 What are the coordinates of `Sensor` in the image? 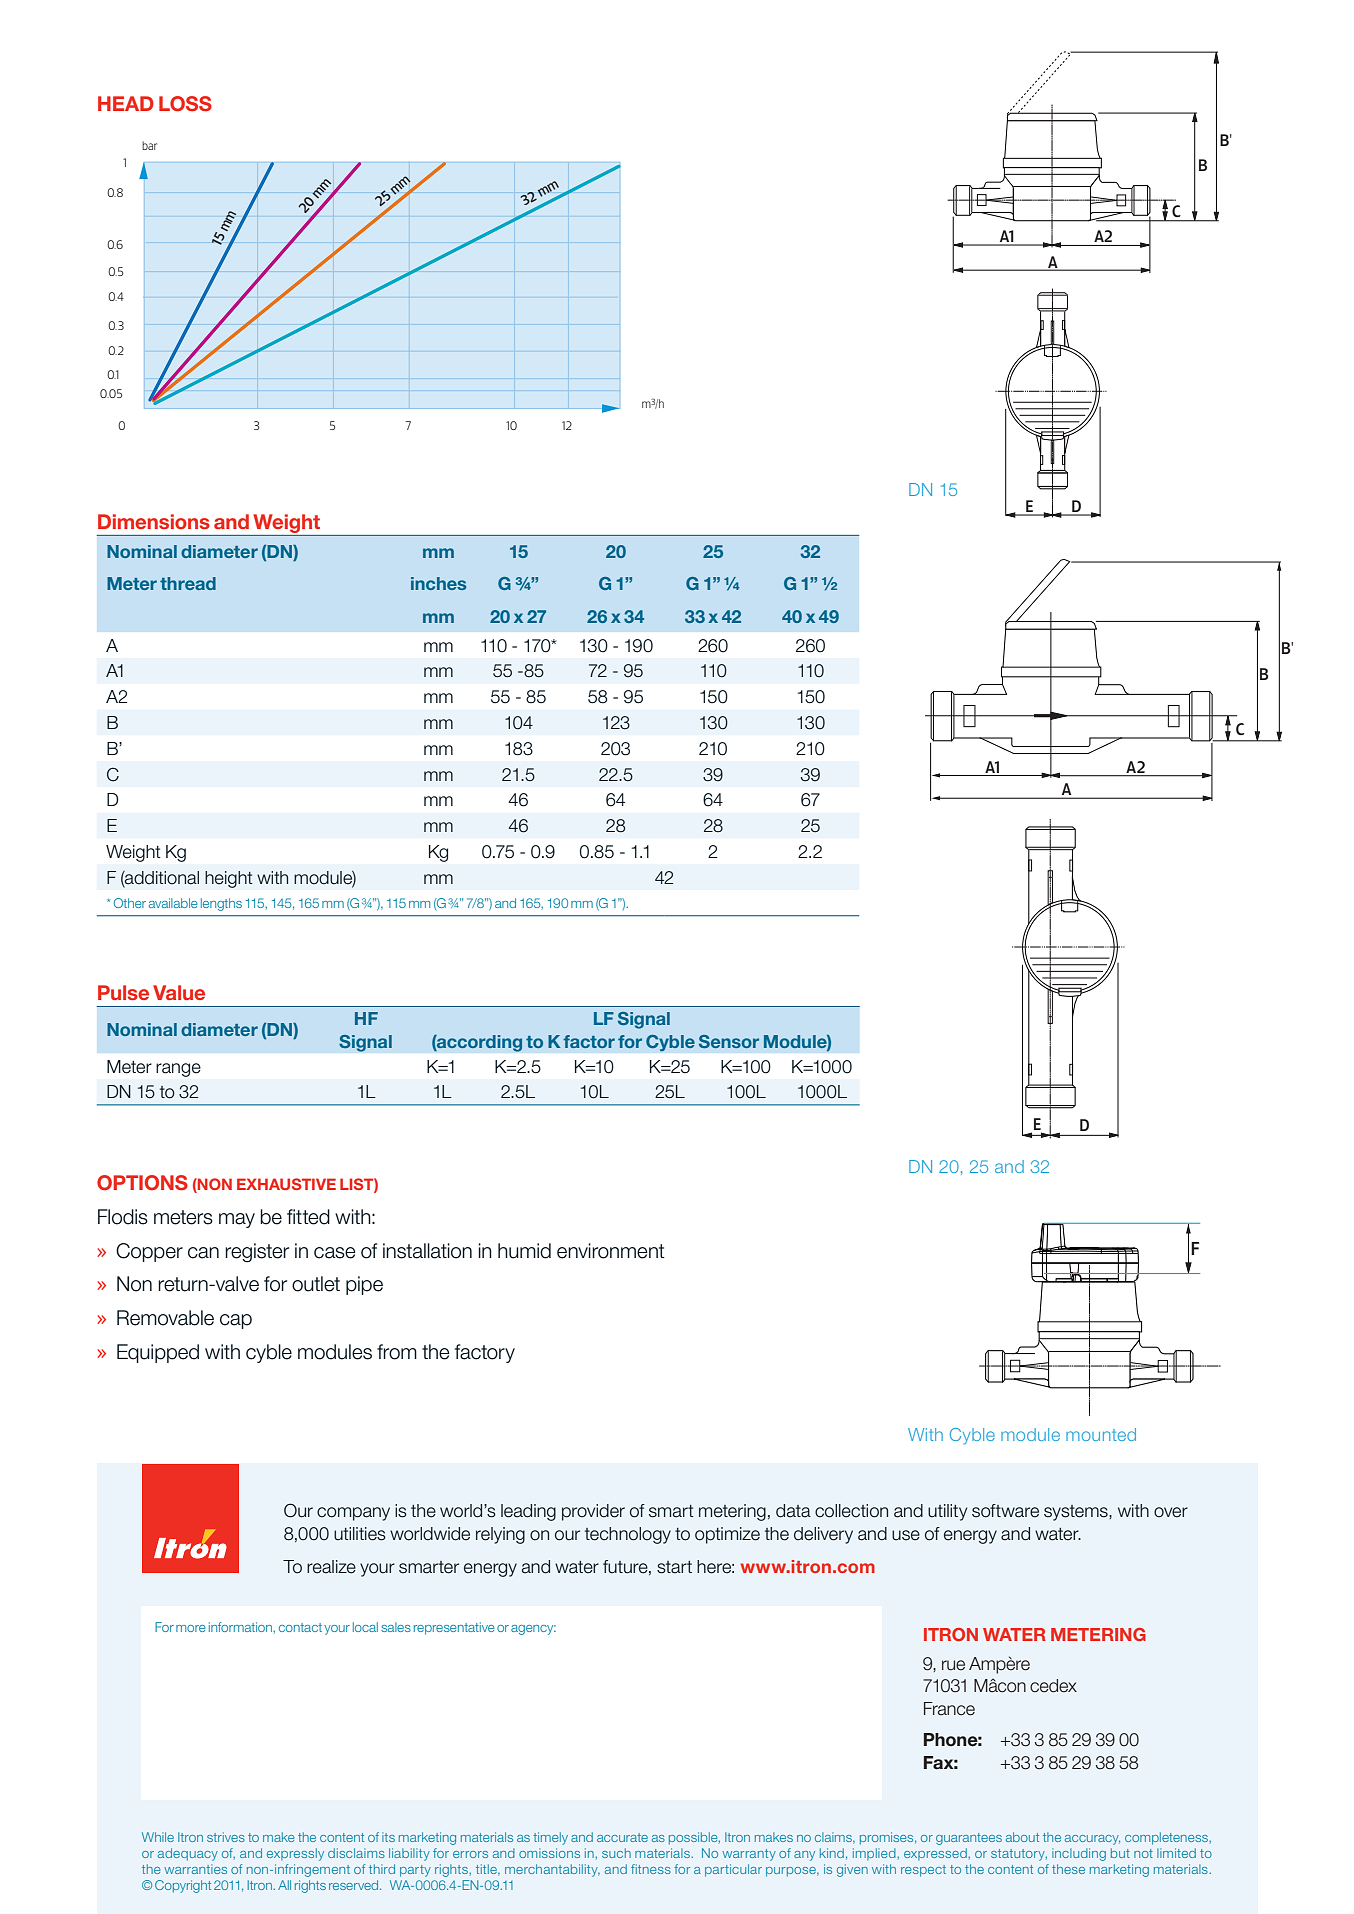 It's located at (729, 1041).
